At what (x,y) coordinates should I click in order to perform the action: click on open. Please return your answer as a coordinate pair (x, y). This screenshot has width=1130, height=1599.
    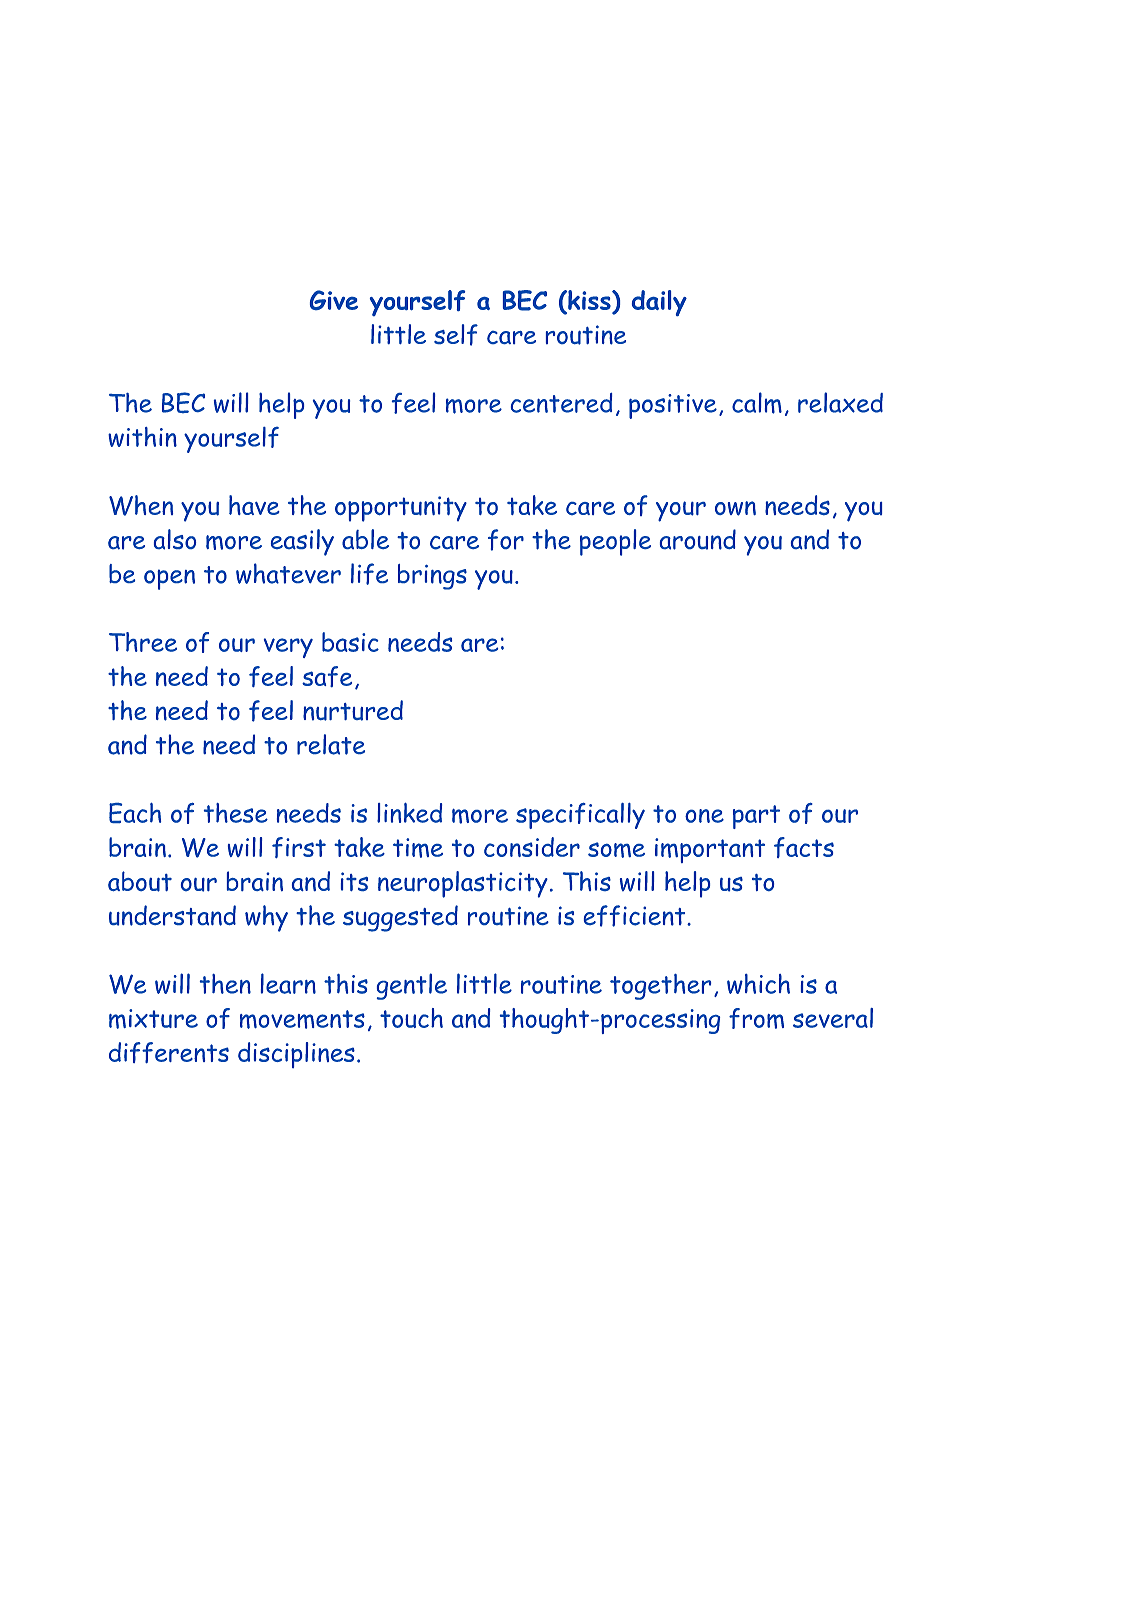
    Looking at the image, I should click on (169, 579).
